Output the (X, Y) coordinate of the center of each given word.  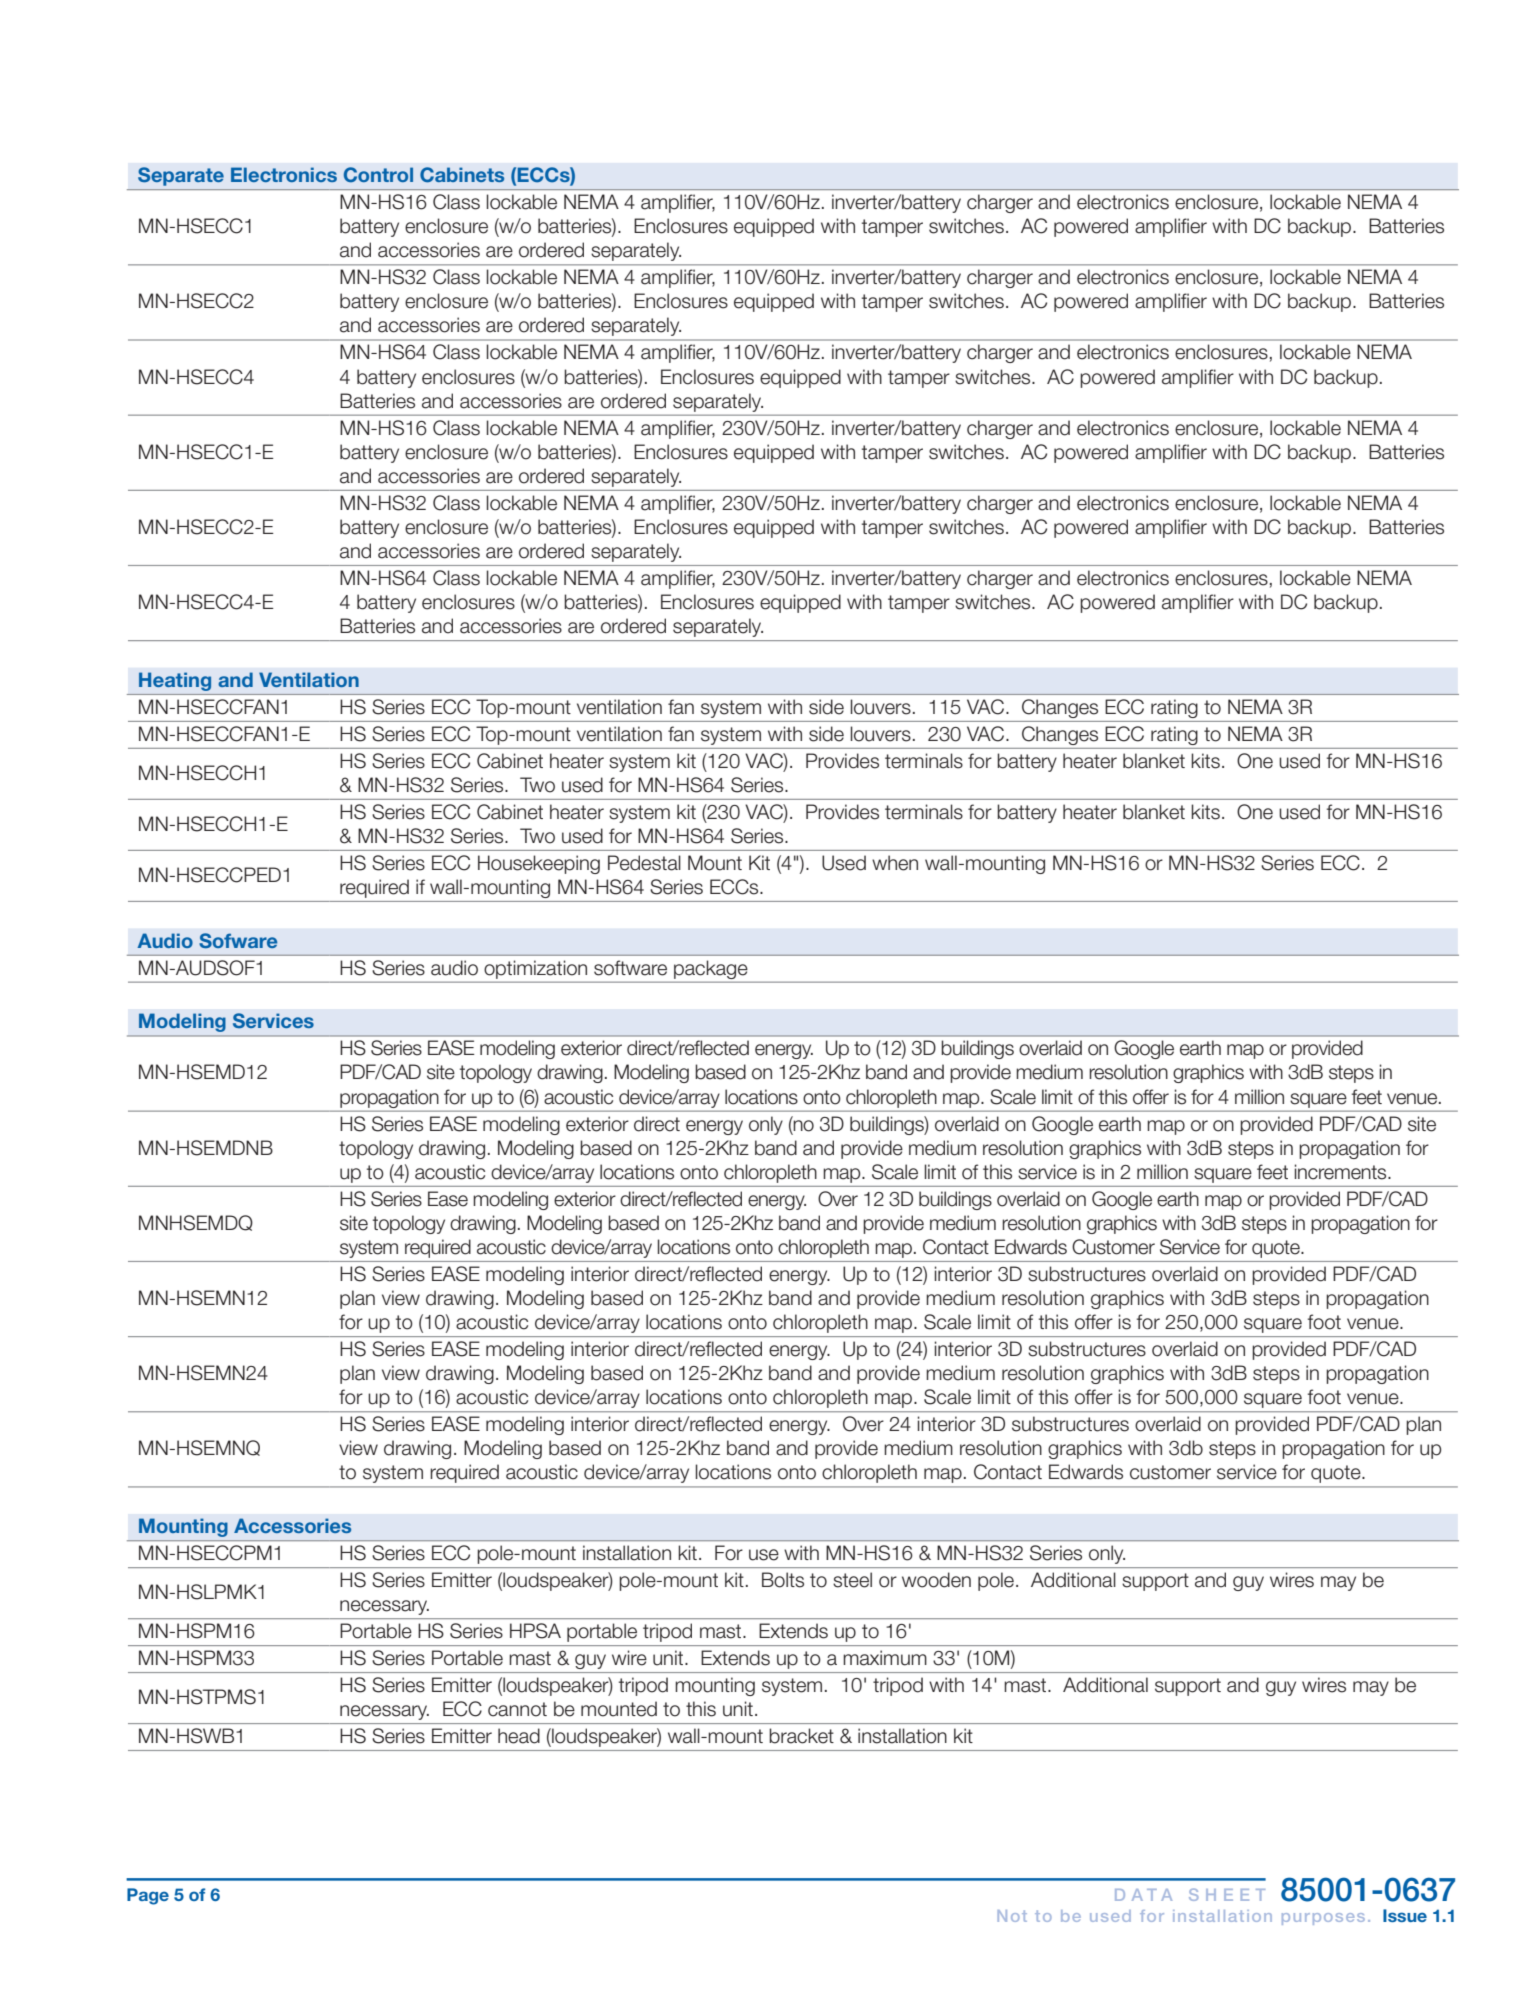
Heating (175, 681)
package (710, 969)
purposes (1323, 1919)
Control (378, 174)
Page (148, 1896)
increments (1341, 1172)
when (895, 863)
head (519, 1736)
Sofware (238, 941)
